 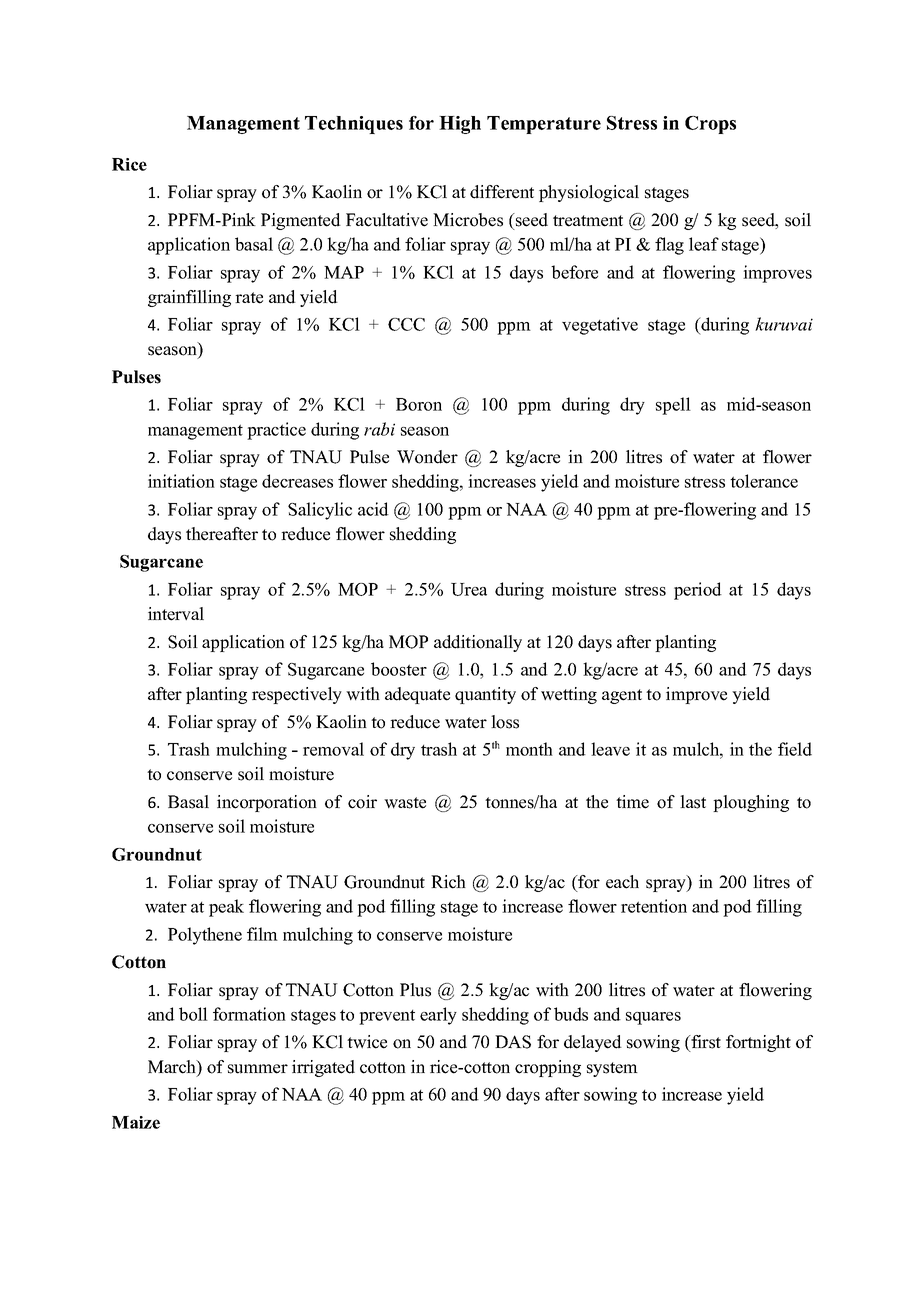 I want to click on waste, so click(x=405, y=803).
